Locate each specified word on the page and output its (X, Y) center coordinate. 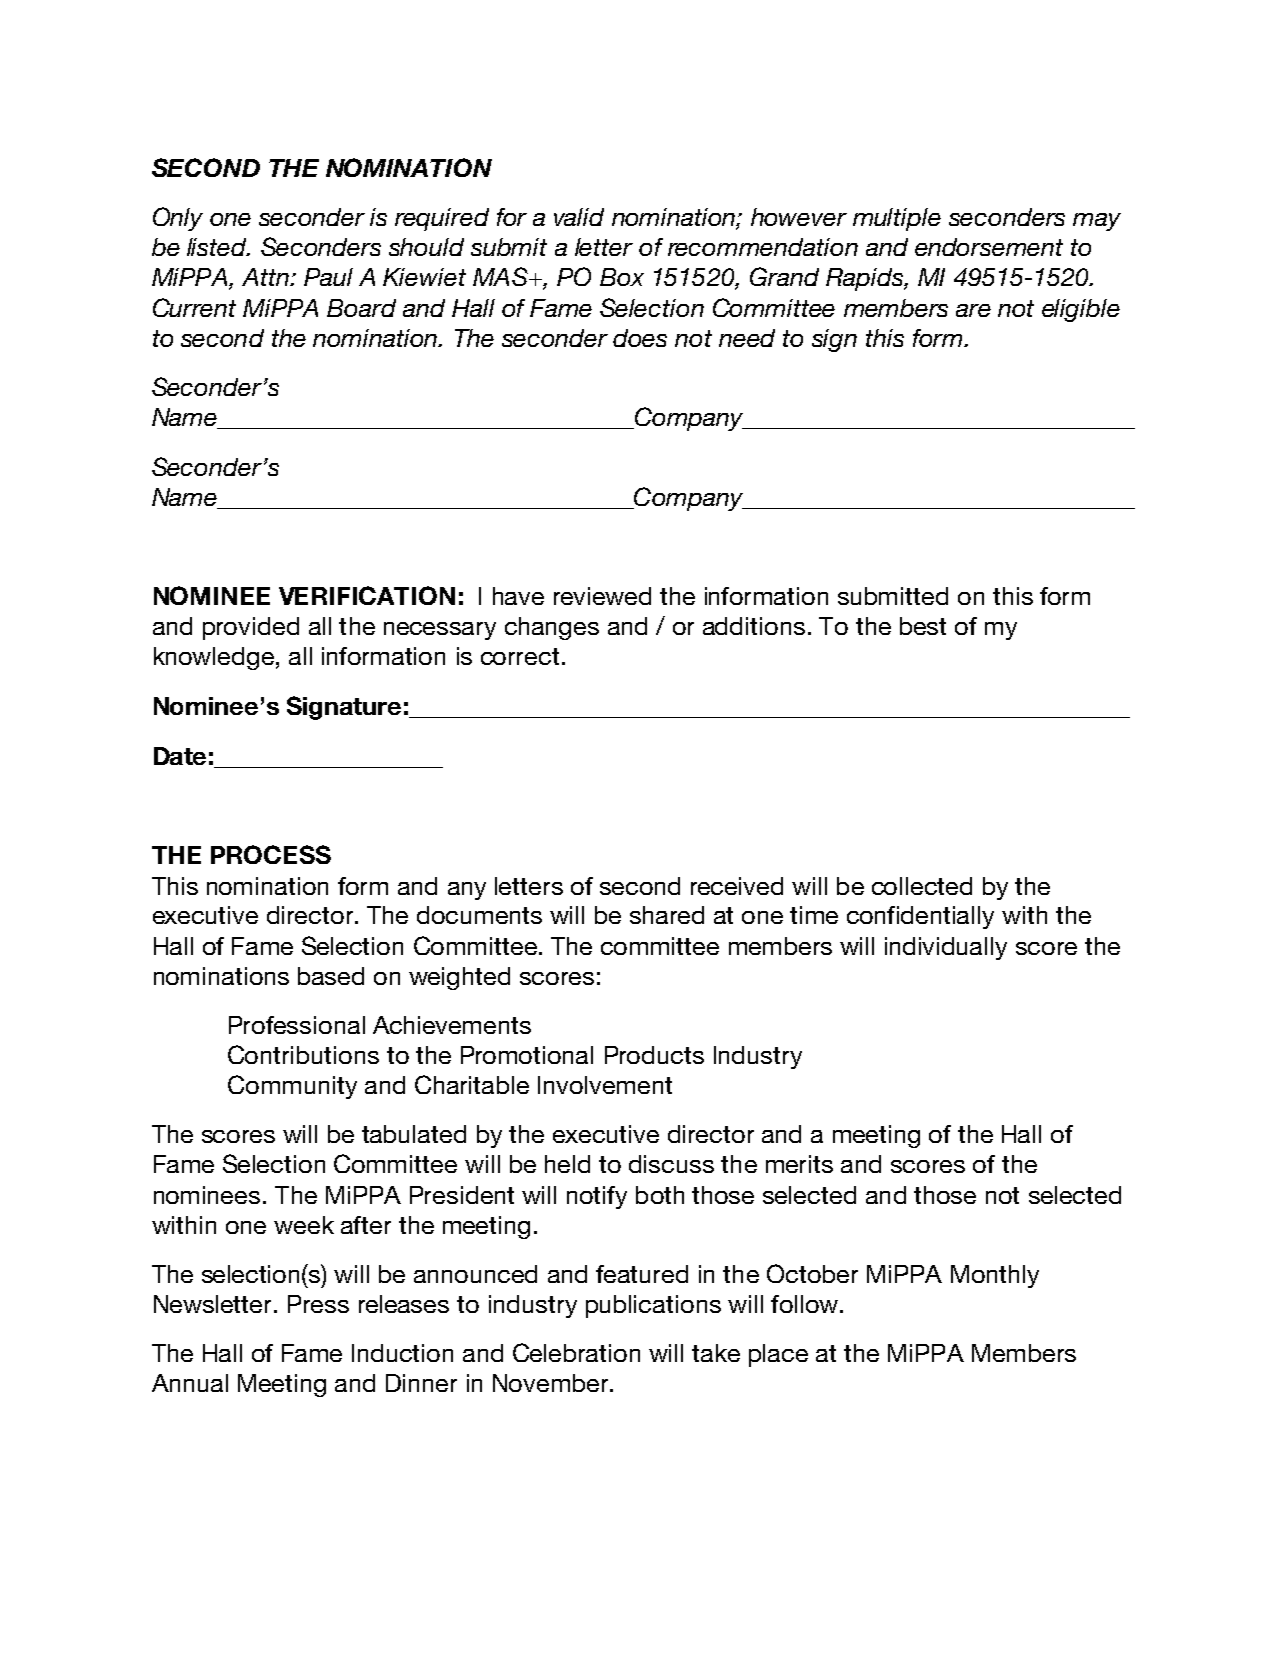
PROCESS (271, 854)
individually (946, 948)
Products (654, 1055)
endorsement (989, 247)
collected (922, 886)
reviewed (602, 596)
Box (622, 277)
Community (292, 1087)
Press (318, 1304)
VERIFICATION (367, 595)
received (737, 886)
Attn (266, 277)
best (923, 626)
